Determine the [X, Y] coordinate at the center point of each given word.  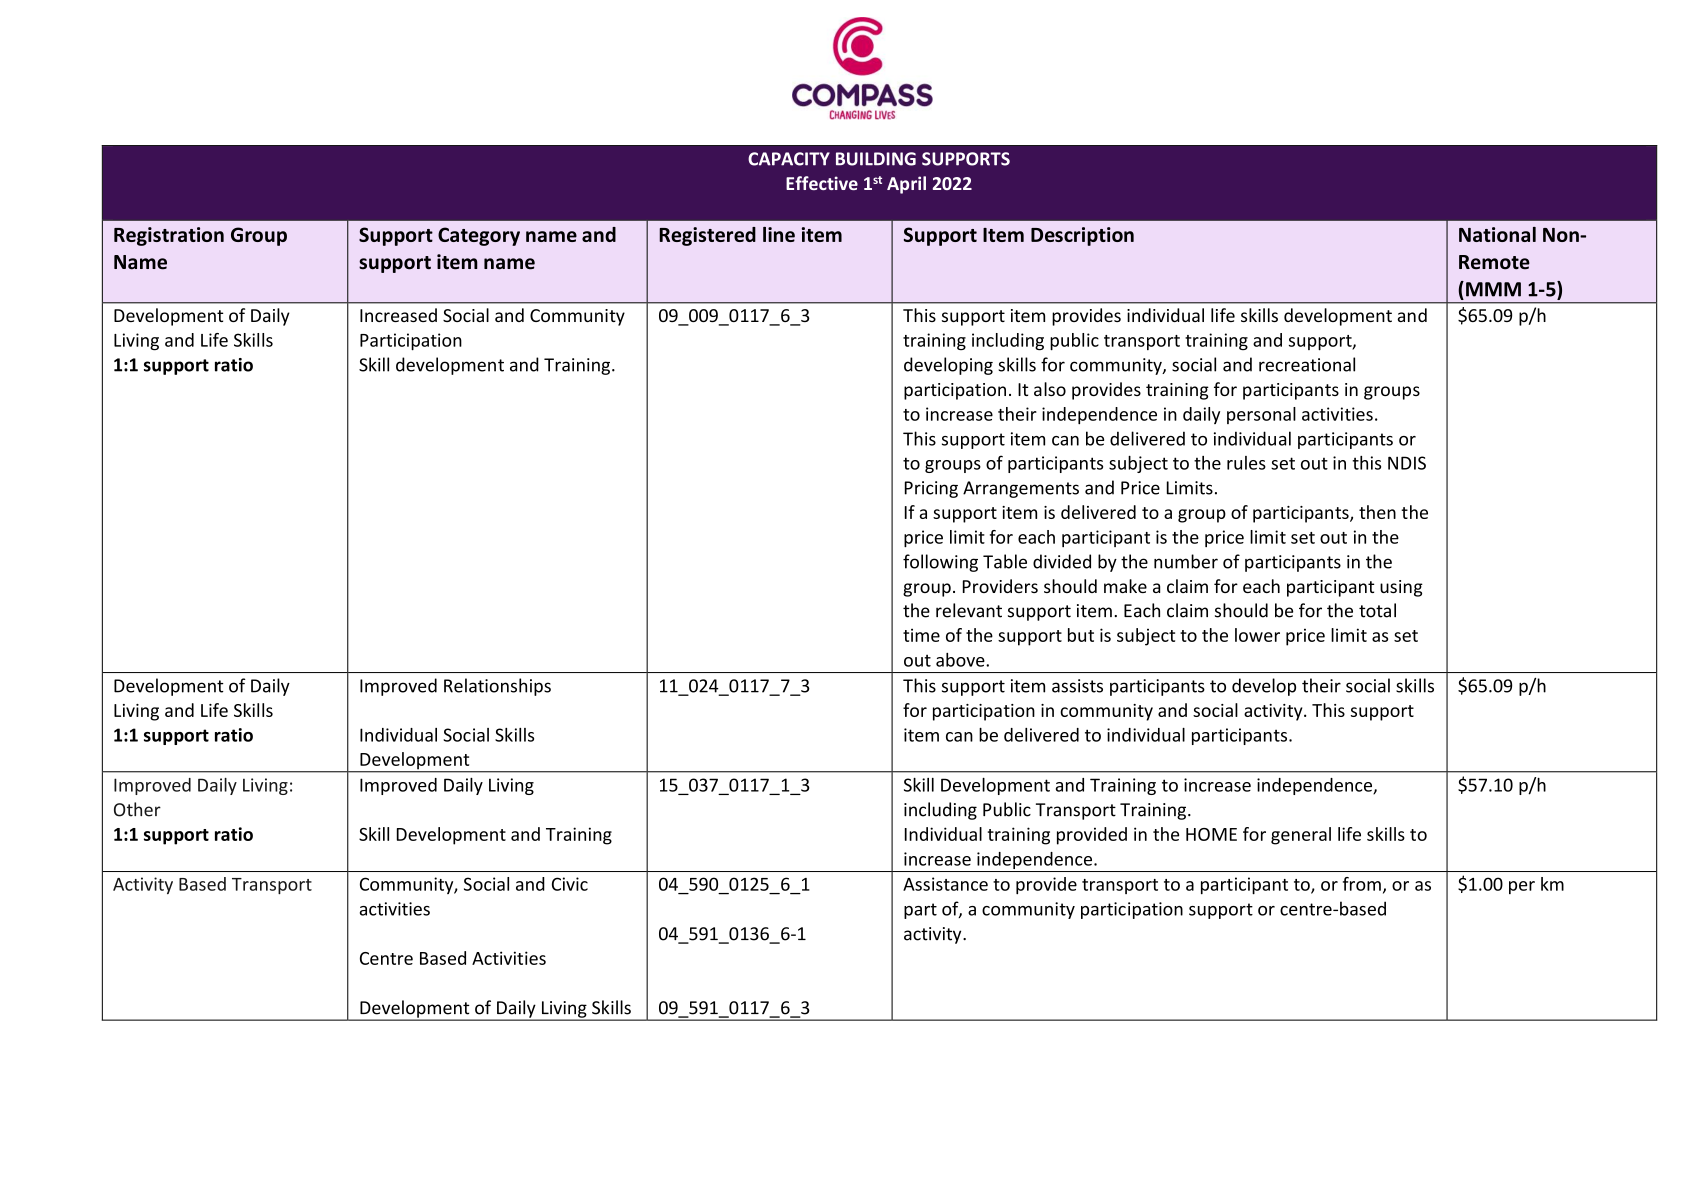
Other [137, 809]
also [1050, 389]
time [921, 635]
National [1497, 234]
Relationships [497, 687]
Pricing [931, 489]
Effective [822, 183]
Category [479, 236]
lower [1257, 635]
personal [1261, 415]
